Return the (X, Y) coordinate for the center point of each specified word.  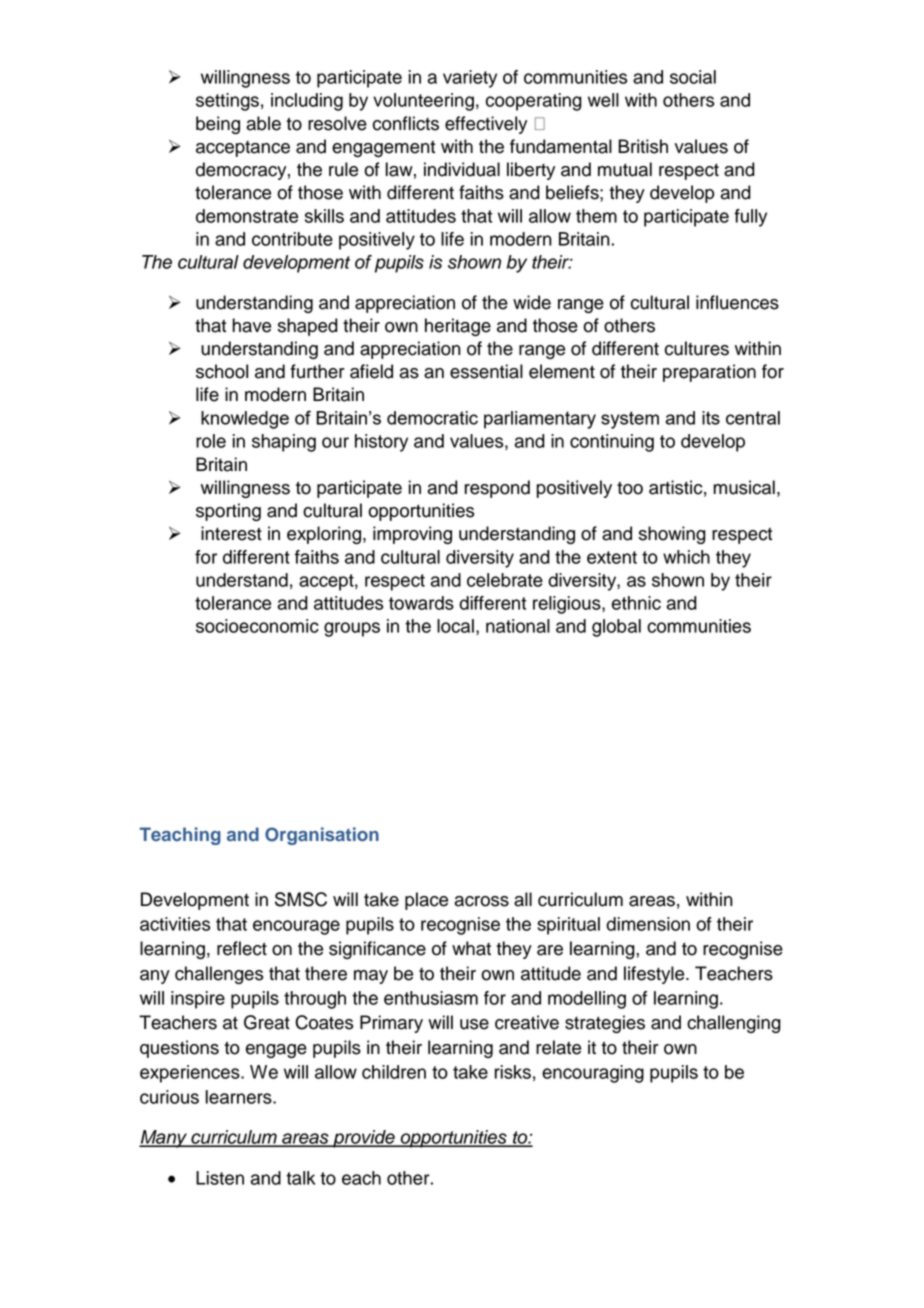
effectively (486, 125)
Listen (220, 1178)
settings (227, 102)
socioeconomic (257, 626)
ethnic (636, 603)
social (693, 77)
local (455, 626)
